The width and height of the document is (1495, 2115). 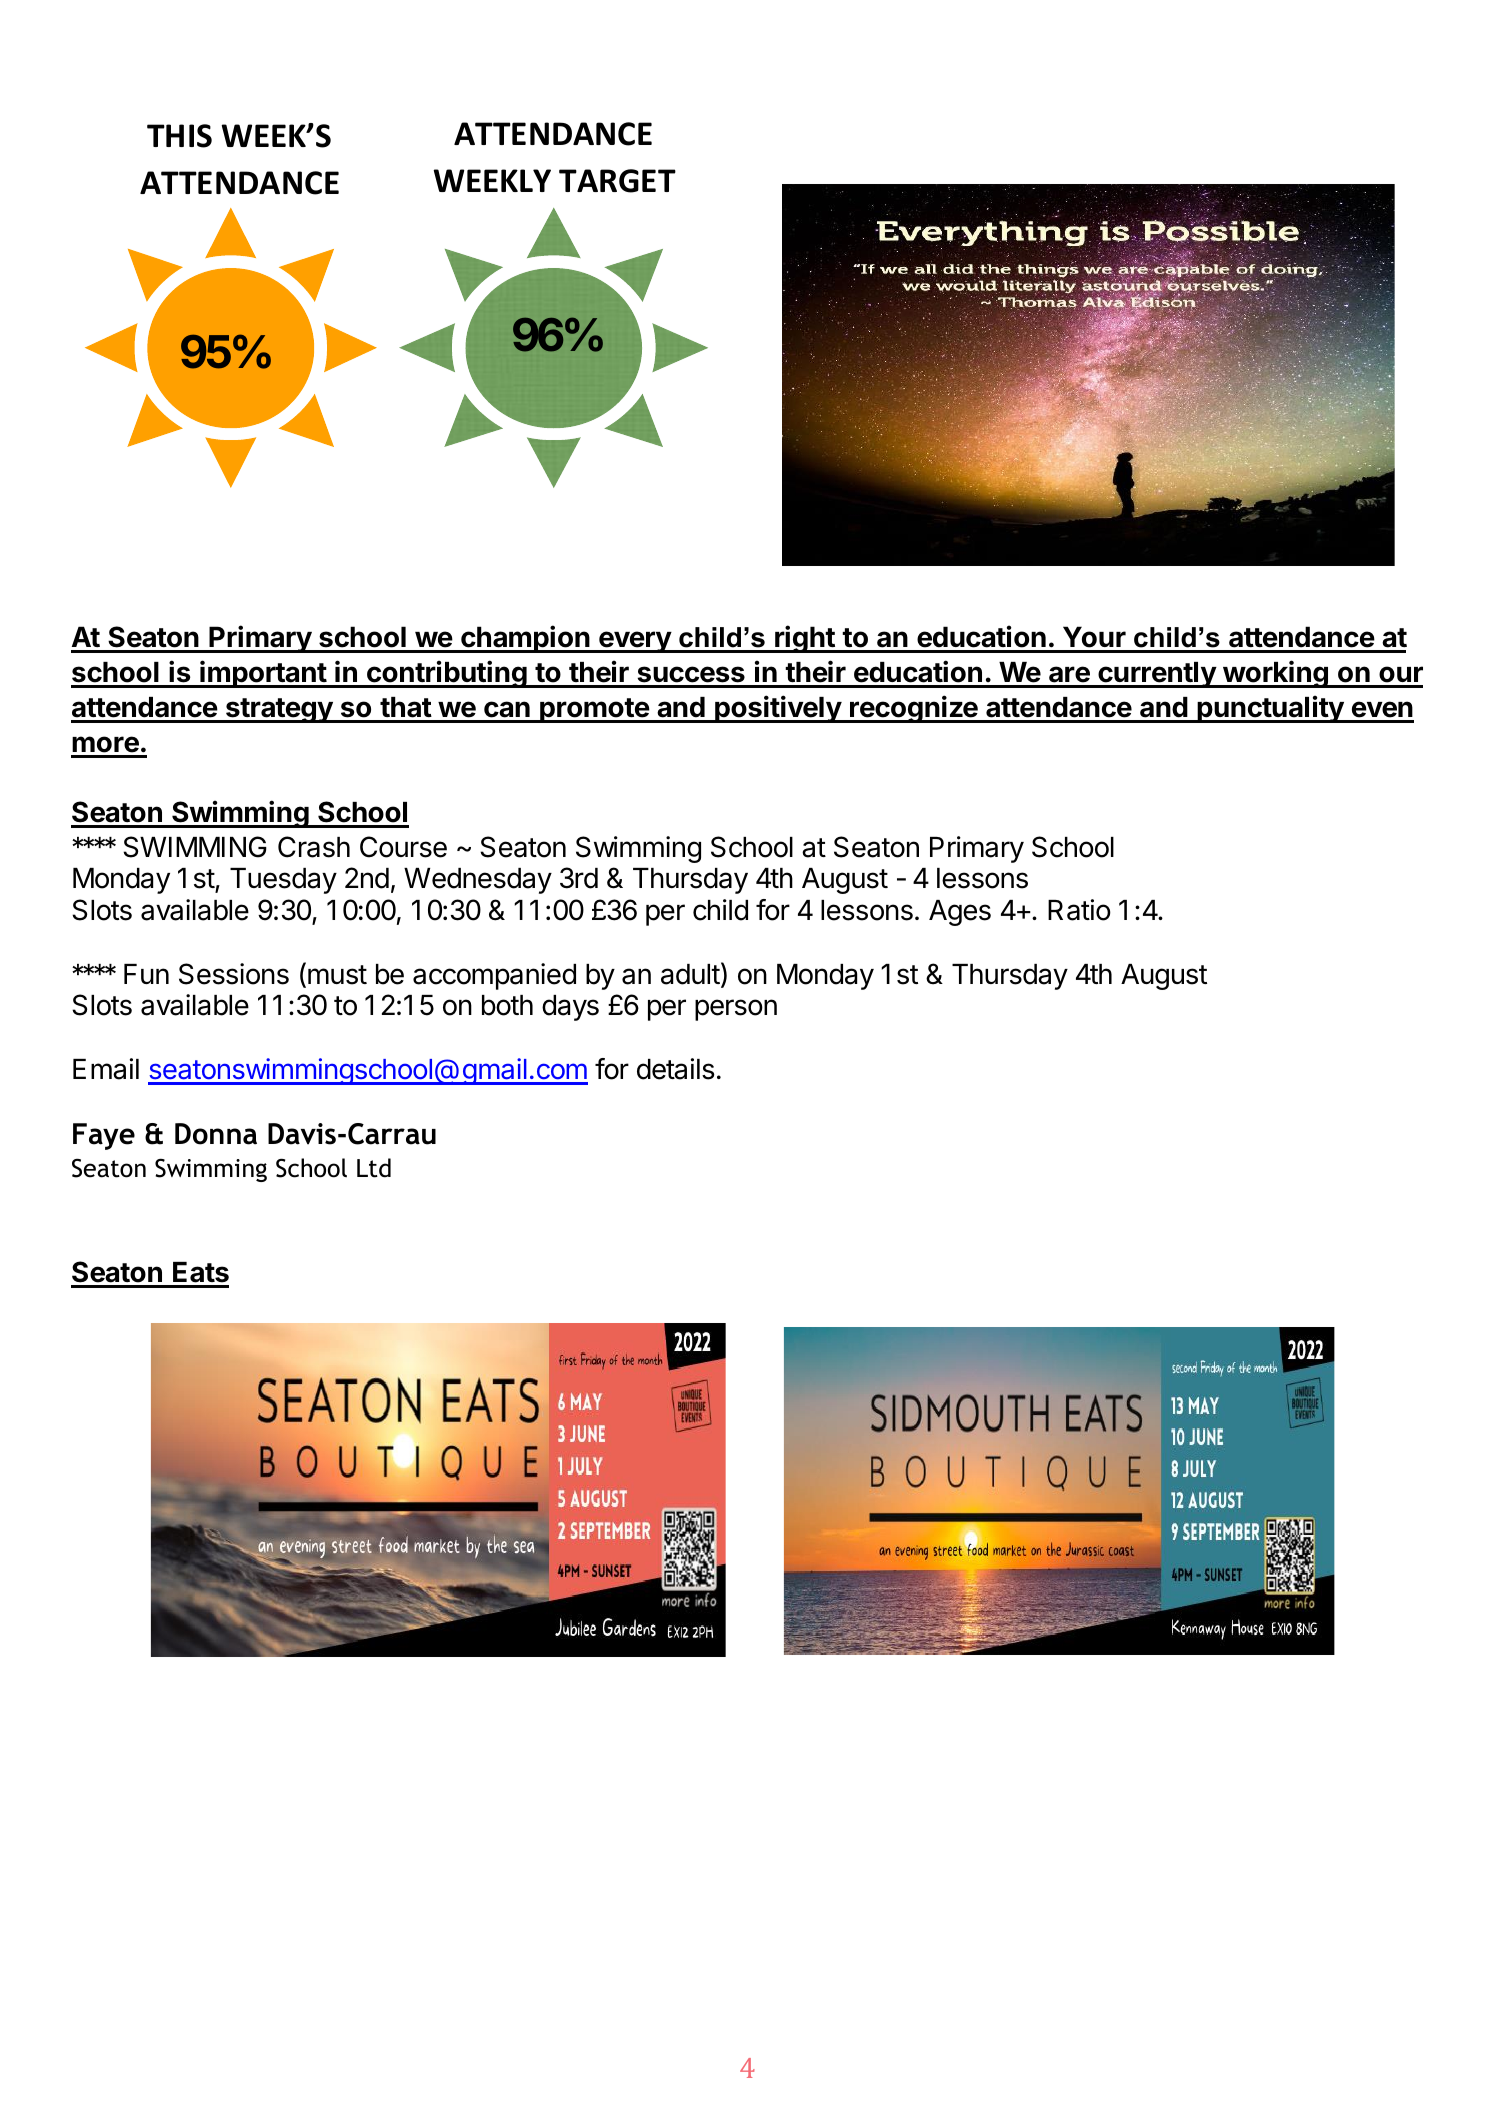 What do you see at coordinates (1157, 675) in the document?
I see `currently` at bounding box center [1157, 675].
